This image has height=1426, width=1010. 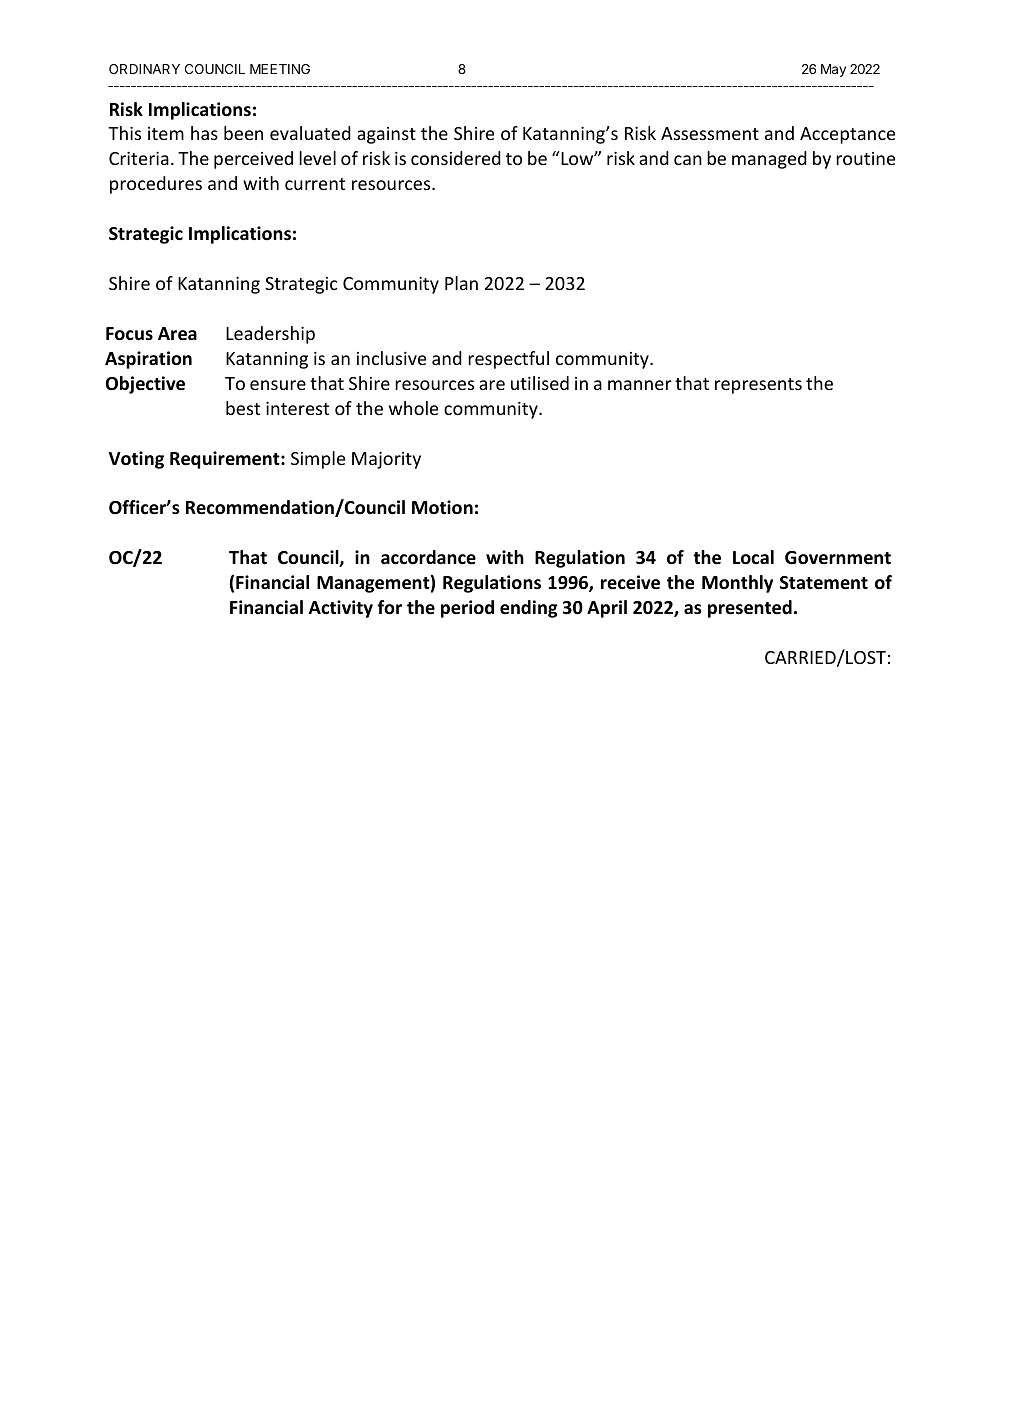 I want to click on Monthly, so click(x=737, y=584).
